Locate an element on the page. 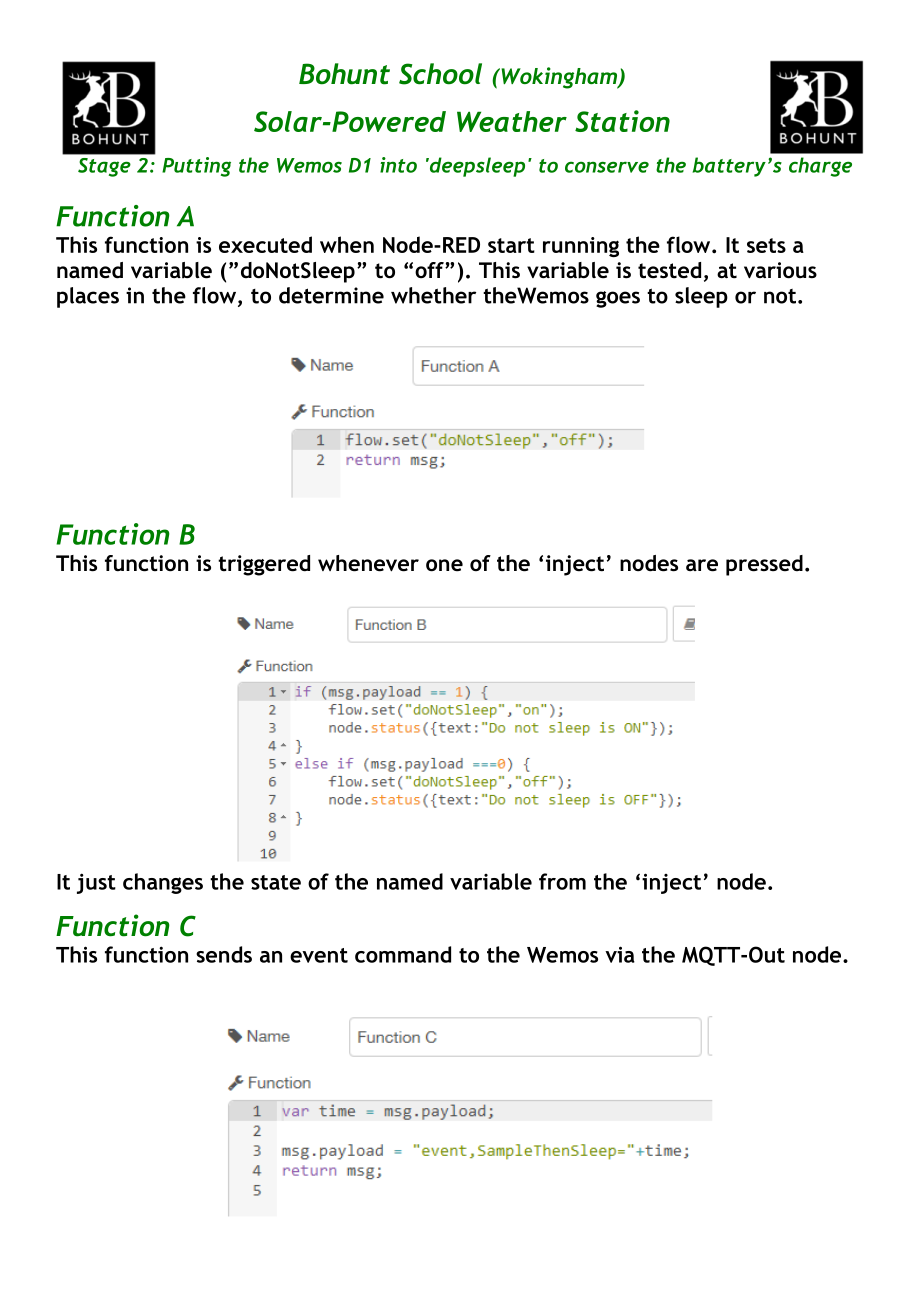  changes is located at coordinates (163, 883).
